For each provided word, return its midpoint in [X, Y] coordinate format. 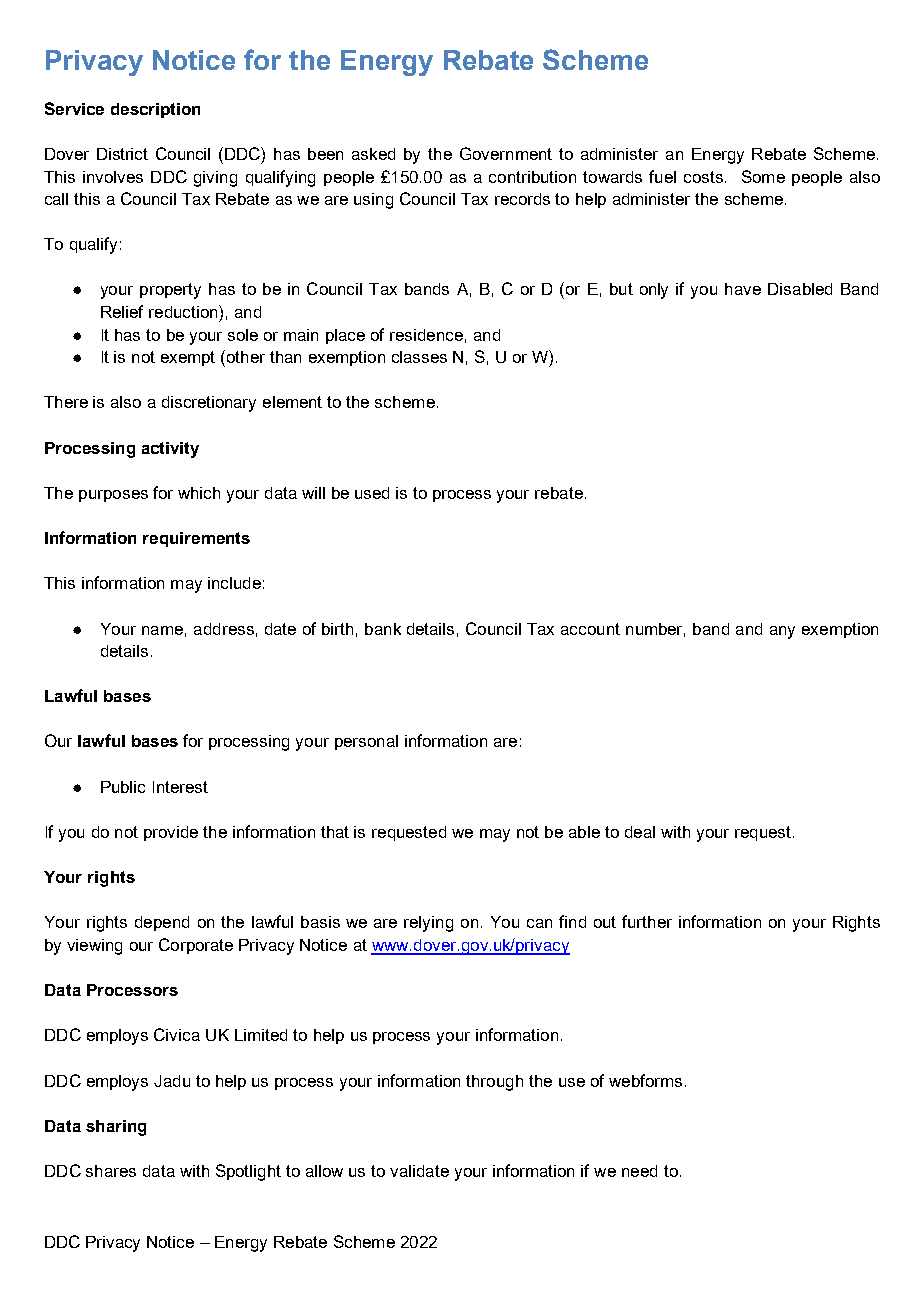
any [782, 632]
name [162, 630]
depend [162, 923]
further [647, 921]
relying [428, 924]
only [654, 291]
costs [703, 177]
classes [419, 357]
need [639, 1171]
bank [383, 629]
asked [373, 154]
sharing [116, 1128]
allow [324, 1171]
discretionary [209, 404]
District [122, 154]
